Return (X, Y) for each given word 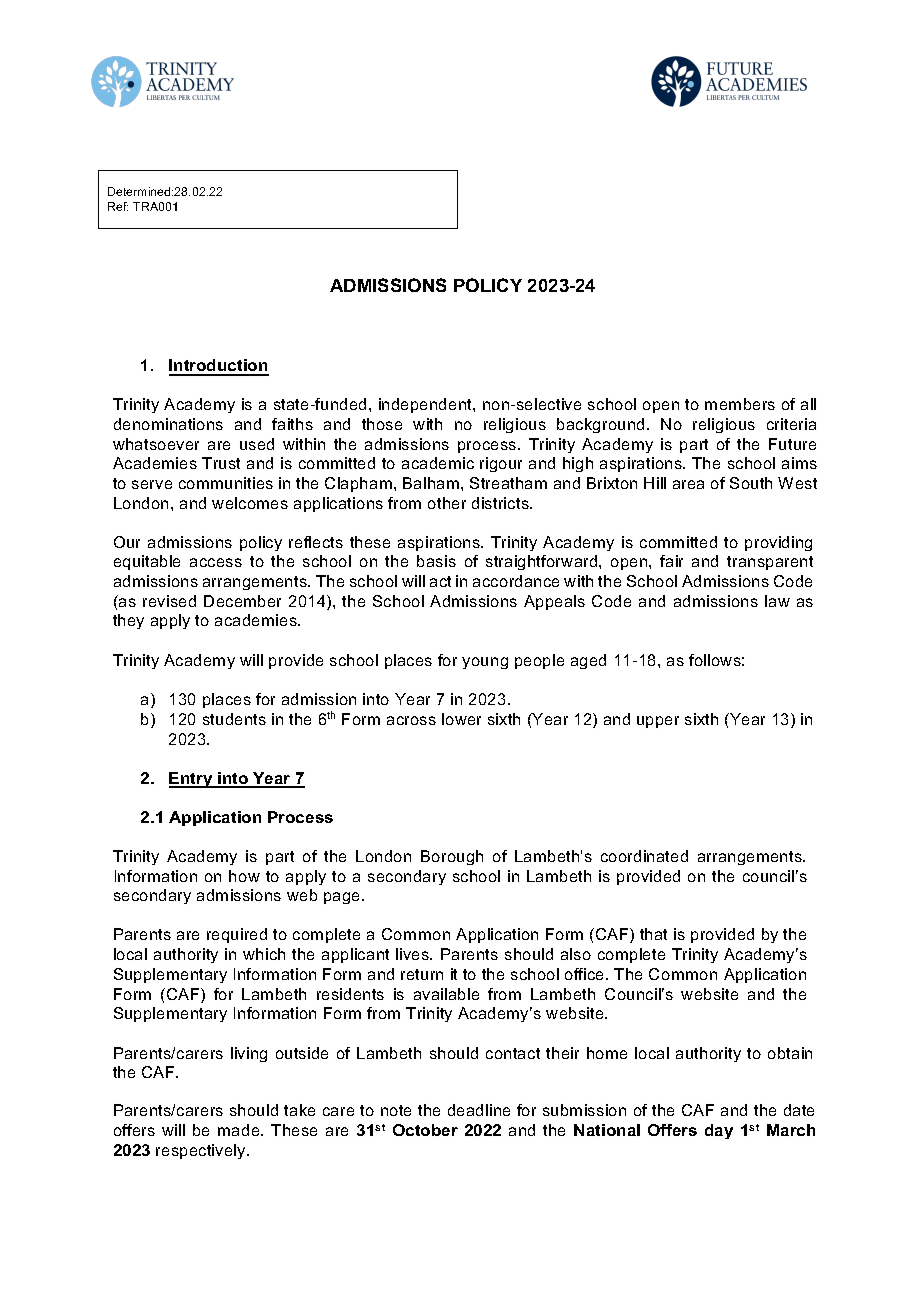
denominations (168, 424)
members (740, 404)
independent (426, 405)
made (240, 1130)
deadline (479, 1110)
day (719, 1131)
